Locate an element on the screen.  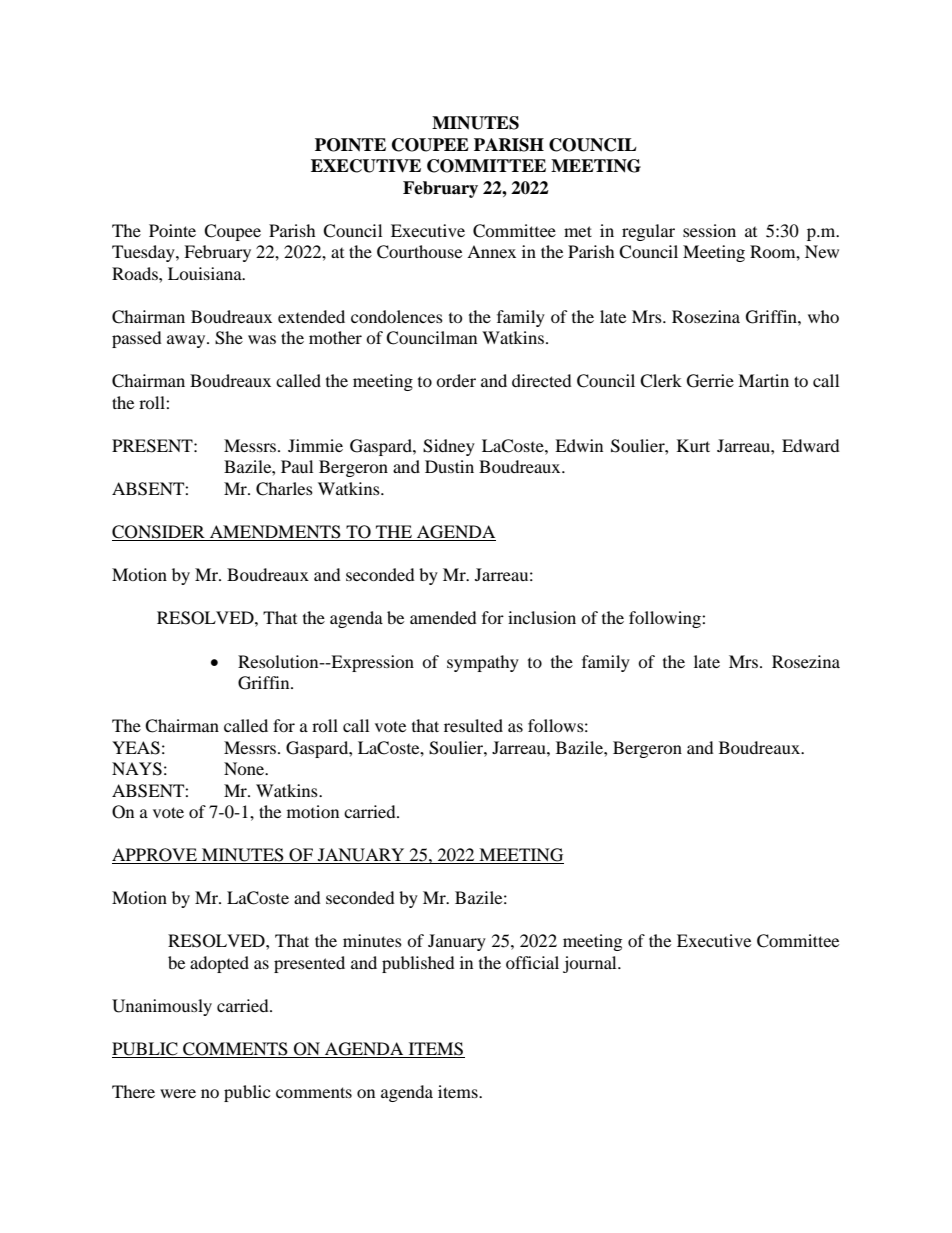
Louisiana is located at coordinates (206, 273).
